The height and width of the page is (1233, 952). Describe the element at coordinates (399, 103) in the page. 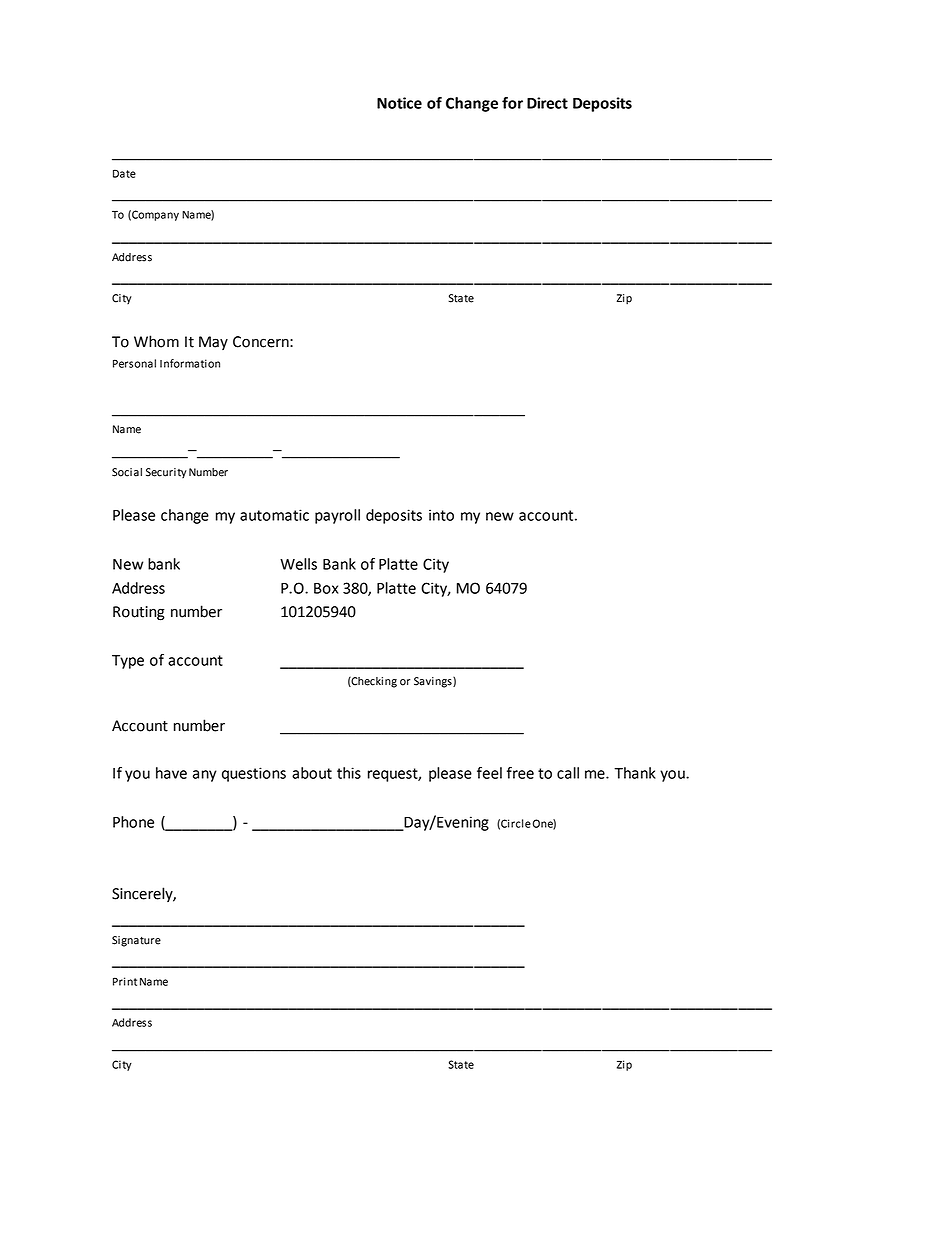

I see `Notice` at that location.
